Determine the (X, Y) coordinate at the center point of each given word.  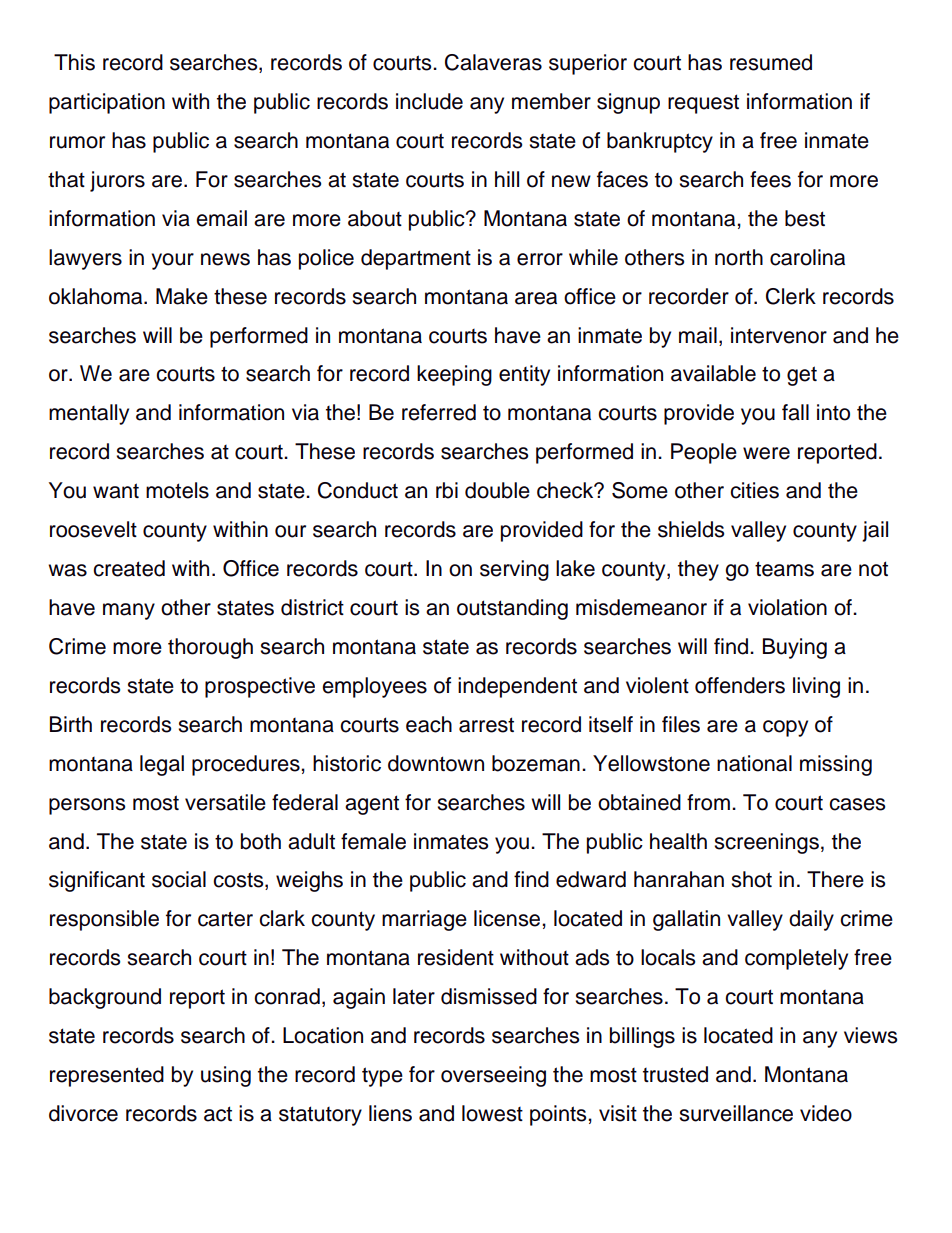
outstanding (512, 609)
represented (107, 1076)
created (129, 568)
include (429, 101)
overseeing (493, 1076)
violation (787, 607)
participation (107, 103)
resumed (771, 62)
